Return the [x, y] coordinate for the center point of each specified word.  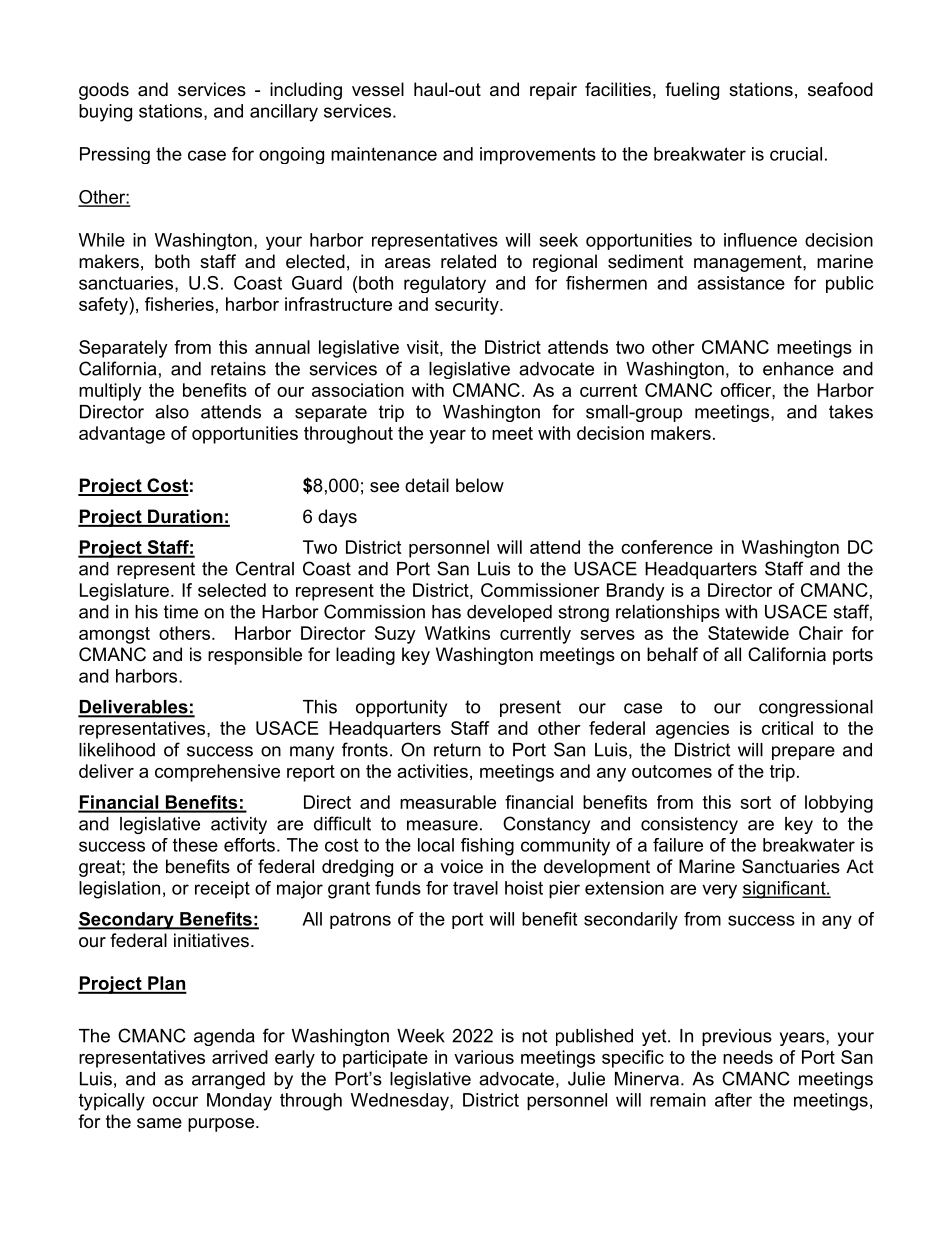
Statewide [748, 633]
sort [755, 802]
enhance [798, 369]
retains [238, 369]
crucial [796, 154]
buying [105, 113]
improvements [538, 156]
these [195, 845]
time [181, 612]
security [468, 306]
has [446, 612]
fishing [487, 847]
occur [175, 1101]
